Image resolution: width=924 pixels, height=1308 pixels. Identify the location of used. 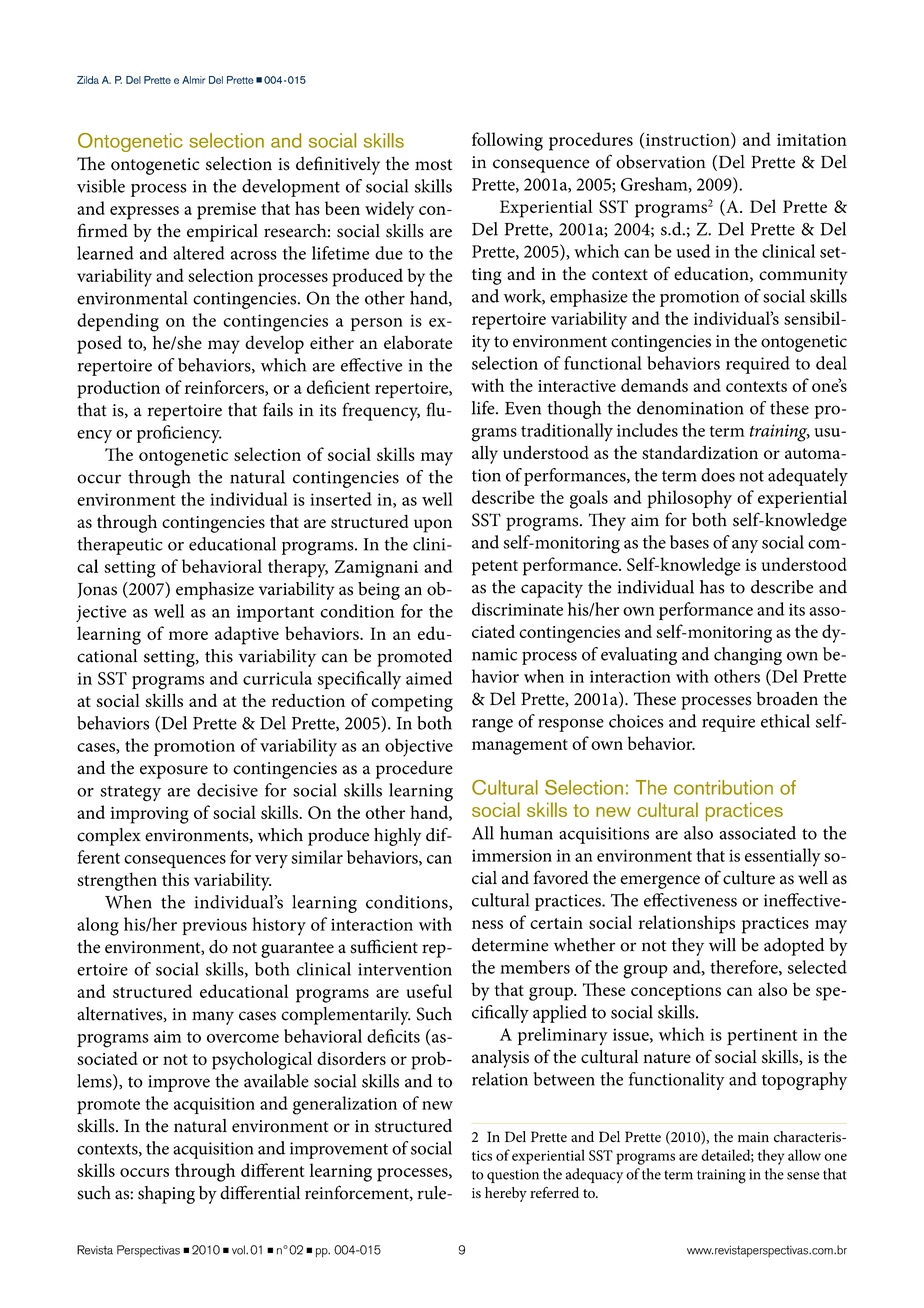
(693, 251).
